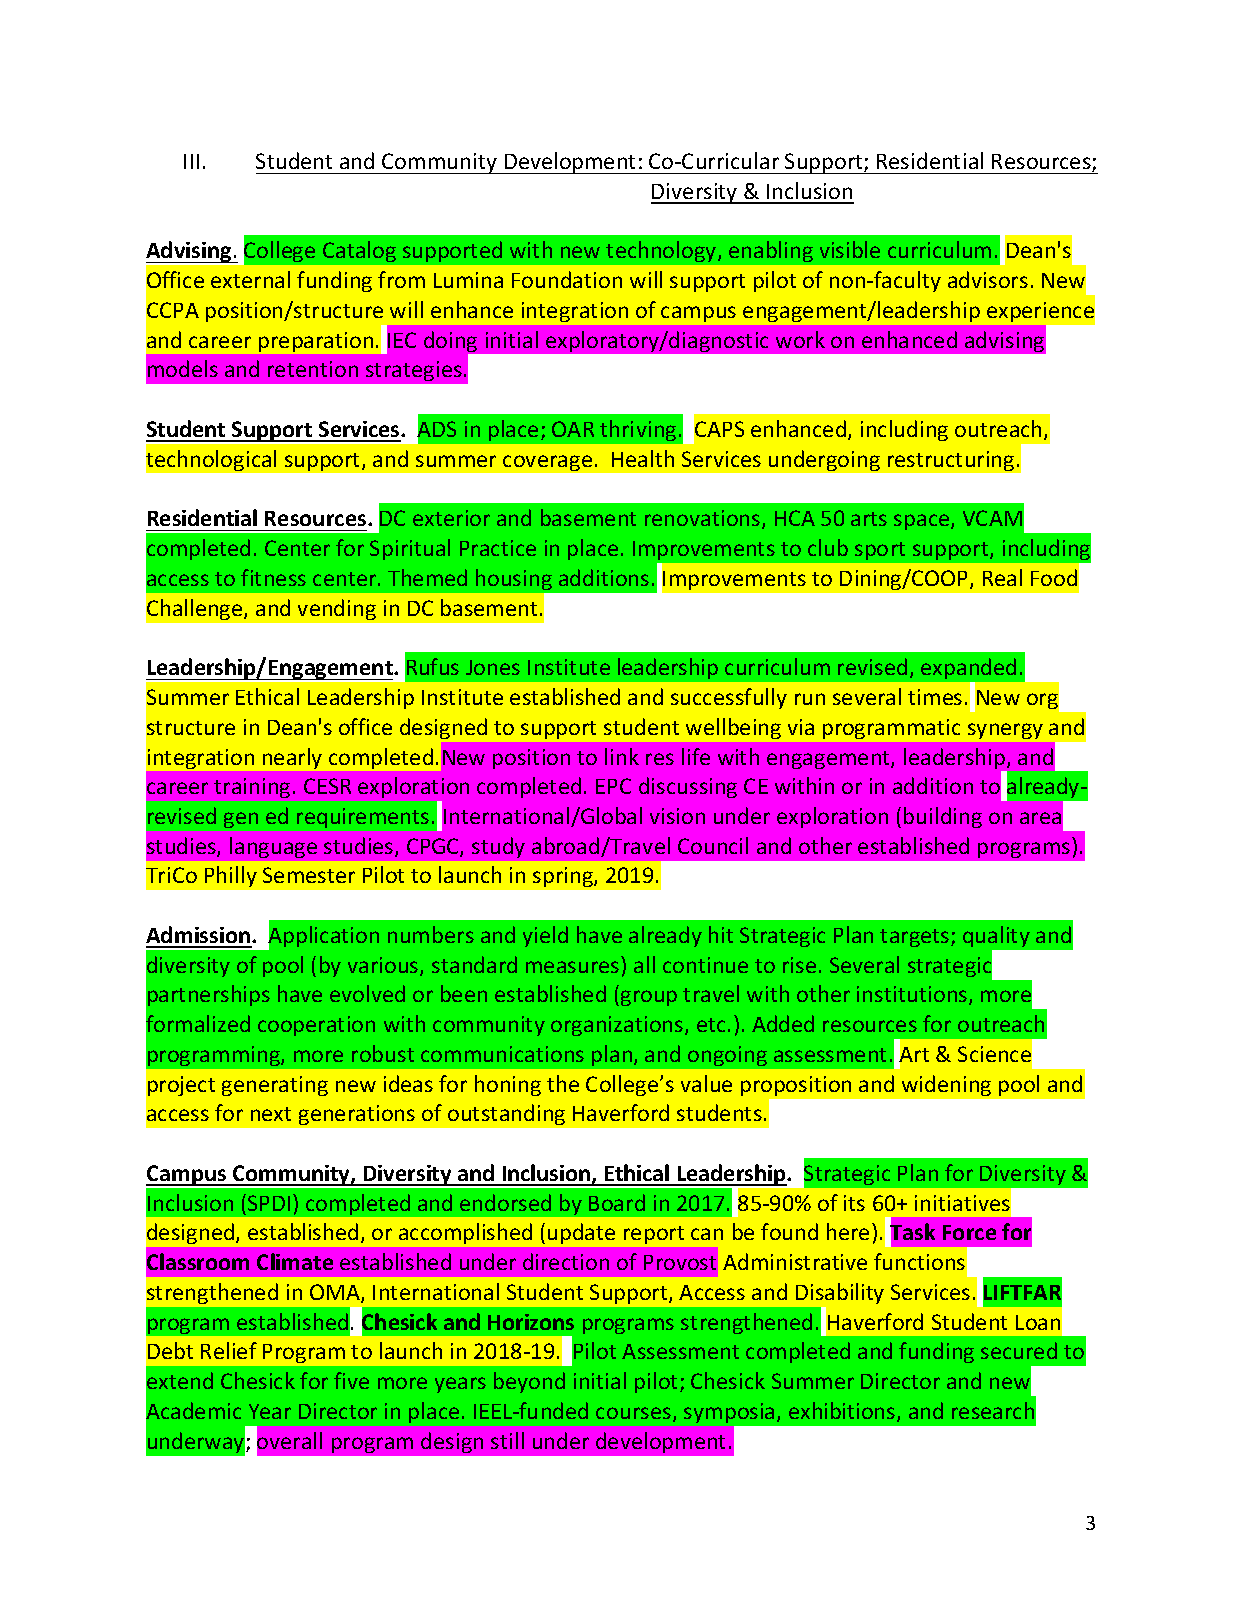 The image size is (1243, 1609). I want to click on technology, so click(662, 251).
